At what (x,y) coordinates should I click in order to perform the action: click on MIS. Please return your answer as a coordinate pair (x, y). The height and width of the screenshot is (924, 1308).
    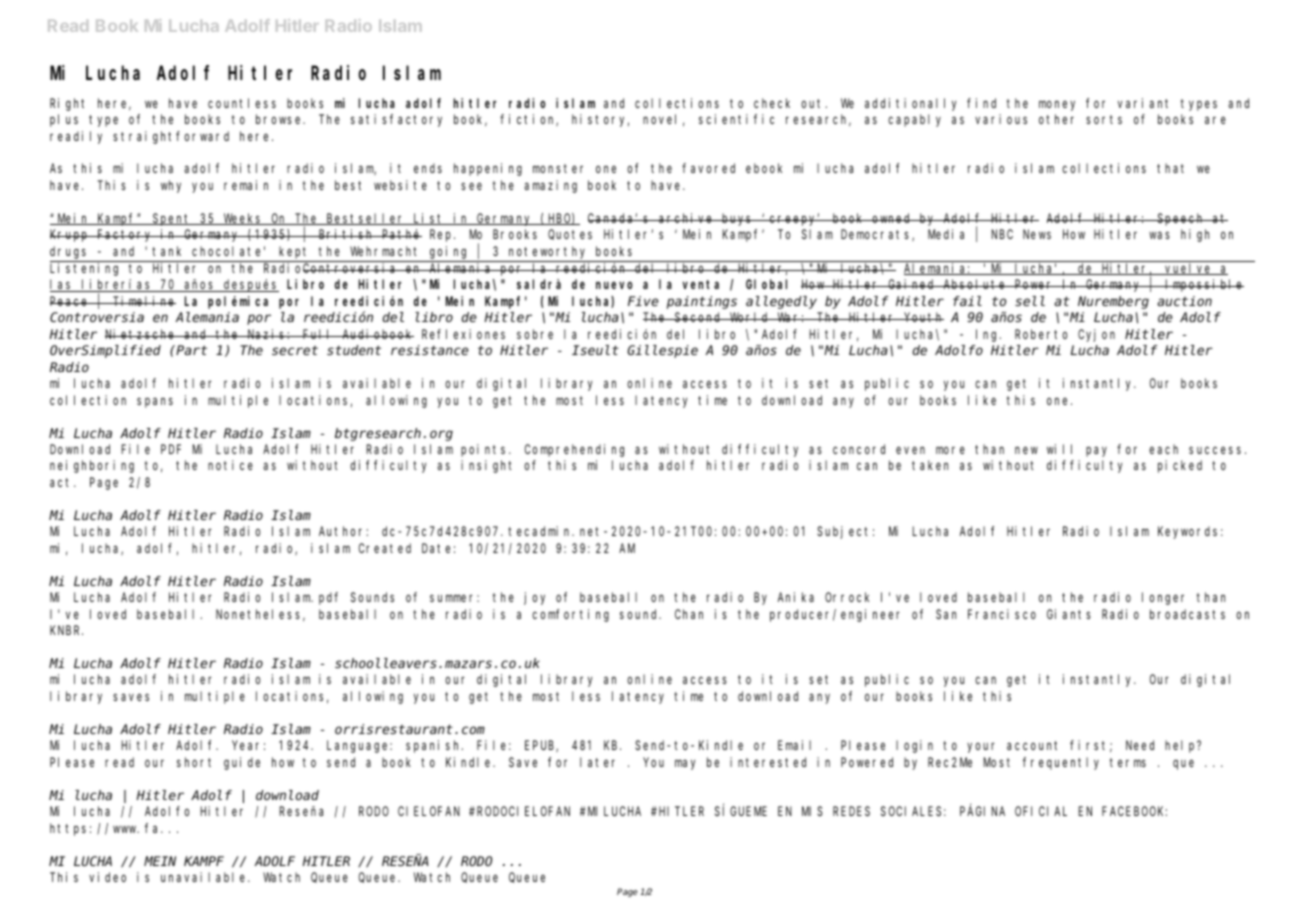
    Looking at the image, I should click on (812, 811).
